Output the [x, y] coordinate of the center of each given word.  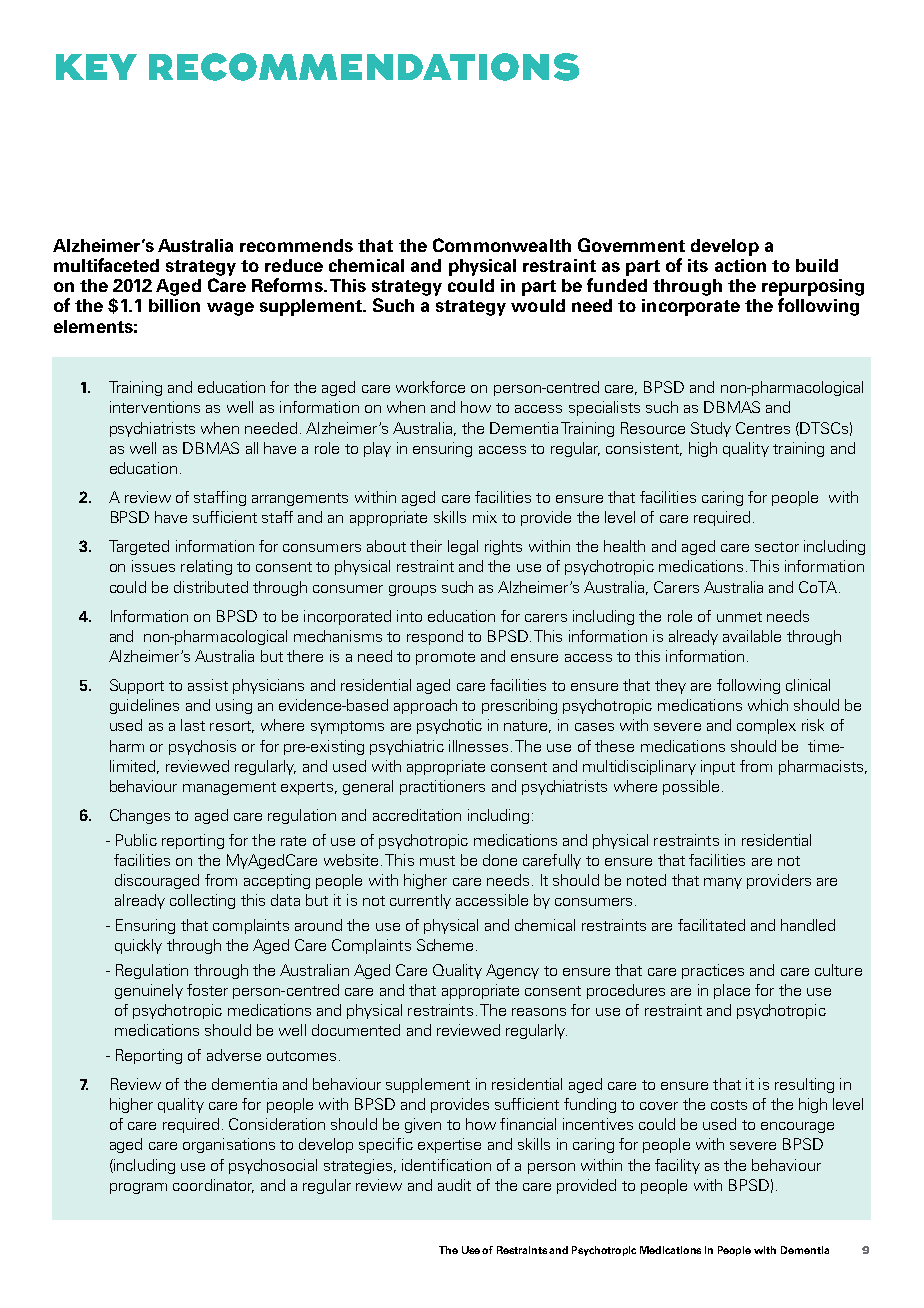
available [752, 636]
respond [435, 637]
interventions [155, 407]
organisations [229, 1145]
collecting [202, 901]
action [740, 265]
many [723, 883]
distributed [211, 587]
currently [420, 901]
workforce [430, 387]
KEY [96, 67]
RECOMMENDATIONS [364, 67]
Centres [763, 428]
